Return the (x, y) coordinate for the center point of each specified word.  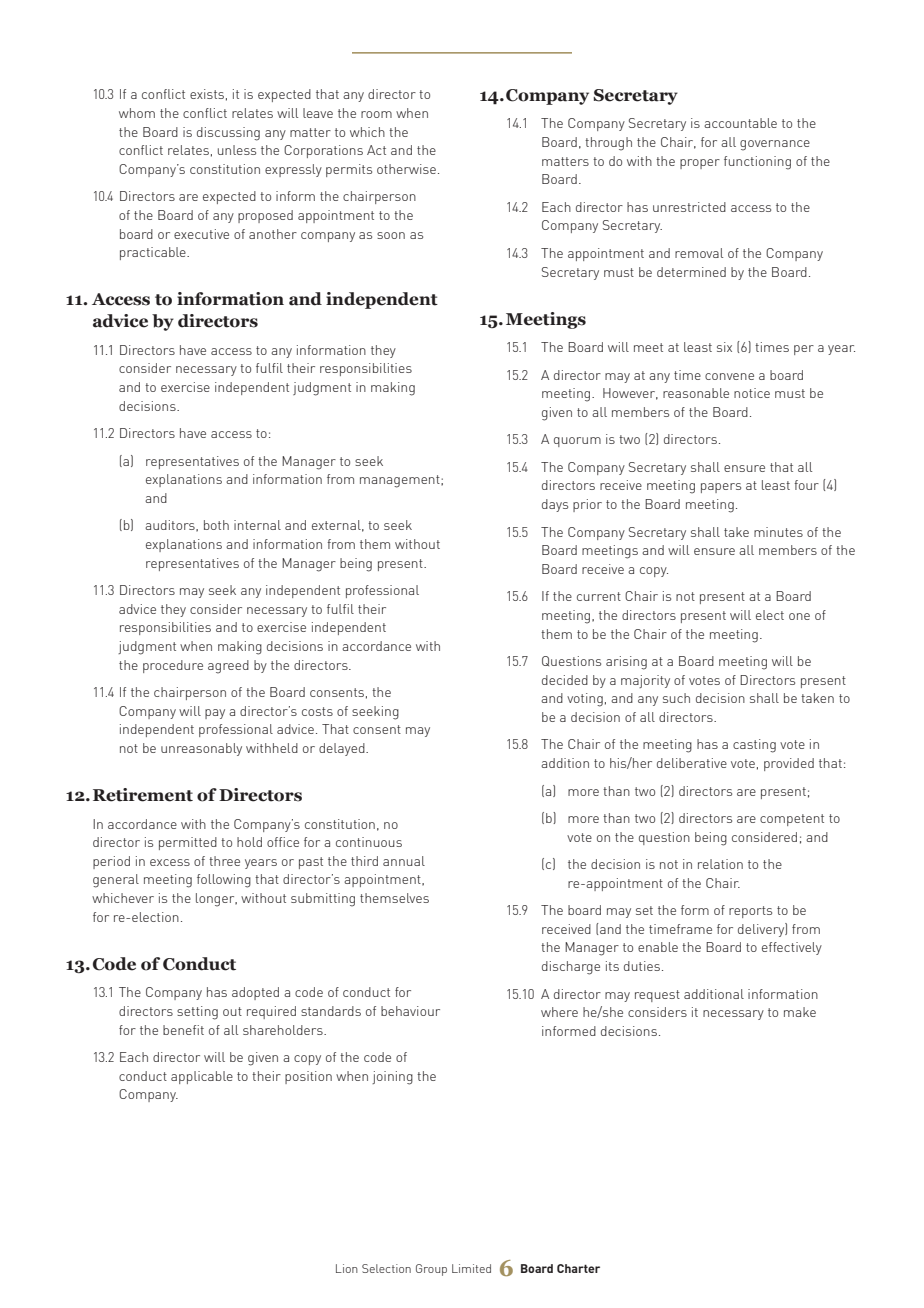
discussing (228, 134)
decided (565, 680)
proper (700, 164)
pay (215, 714)
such (676, 698)
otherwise (406, 169)
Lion (347, 1268)
